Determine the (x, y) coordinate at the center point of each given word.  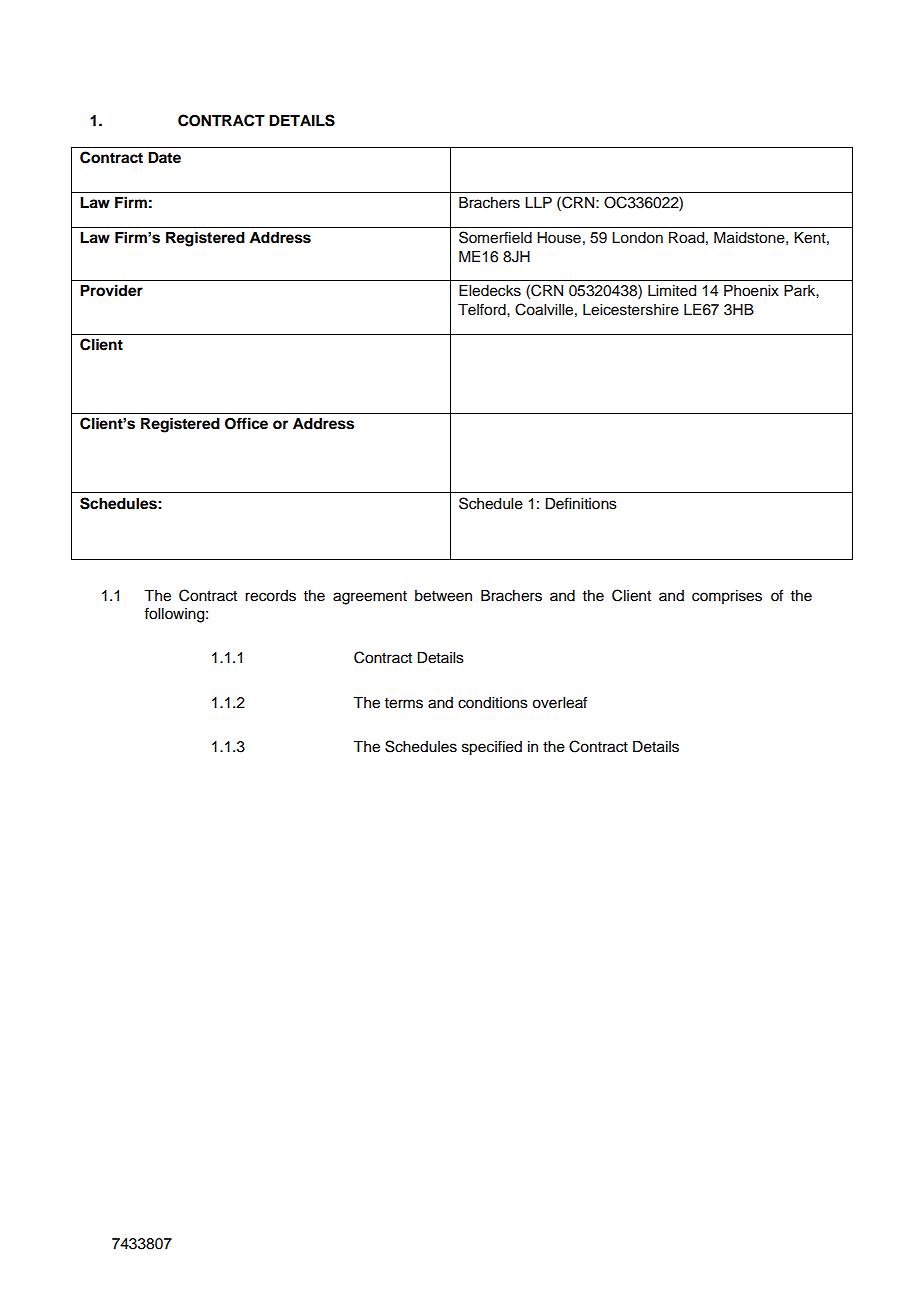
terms (404, 703)
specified (492, 748)
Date (164, 157)
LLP (538, 202)
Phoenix (751, 291)
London (637, 238)
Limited (672, 291)
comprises (727, 597)
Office (246, 423)
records (270, 596)
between (443, 596)
